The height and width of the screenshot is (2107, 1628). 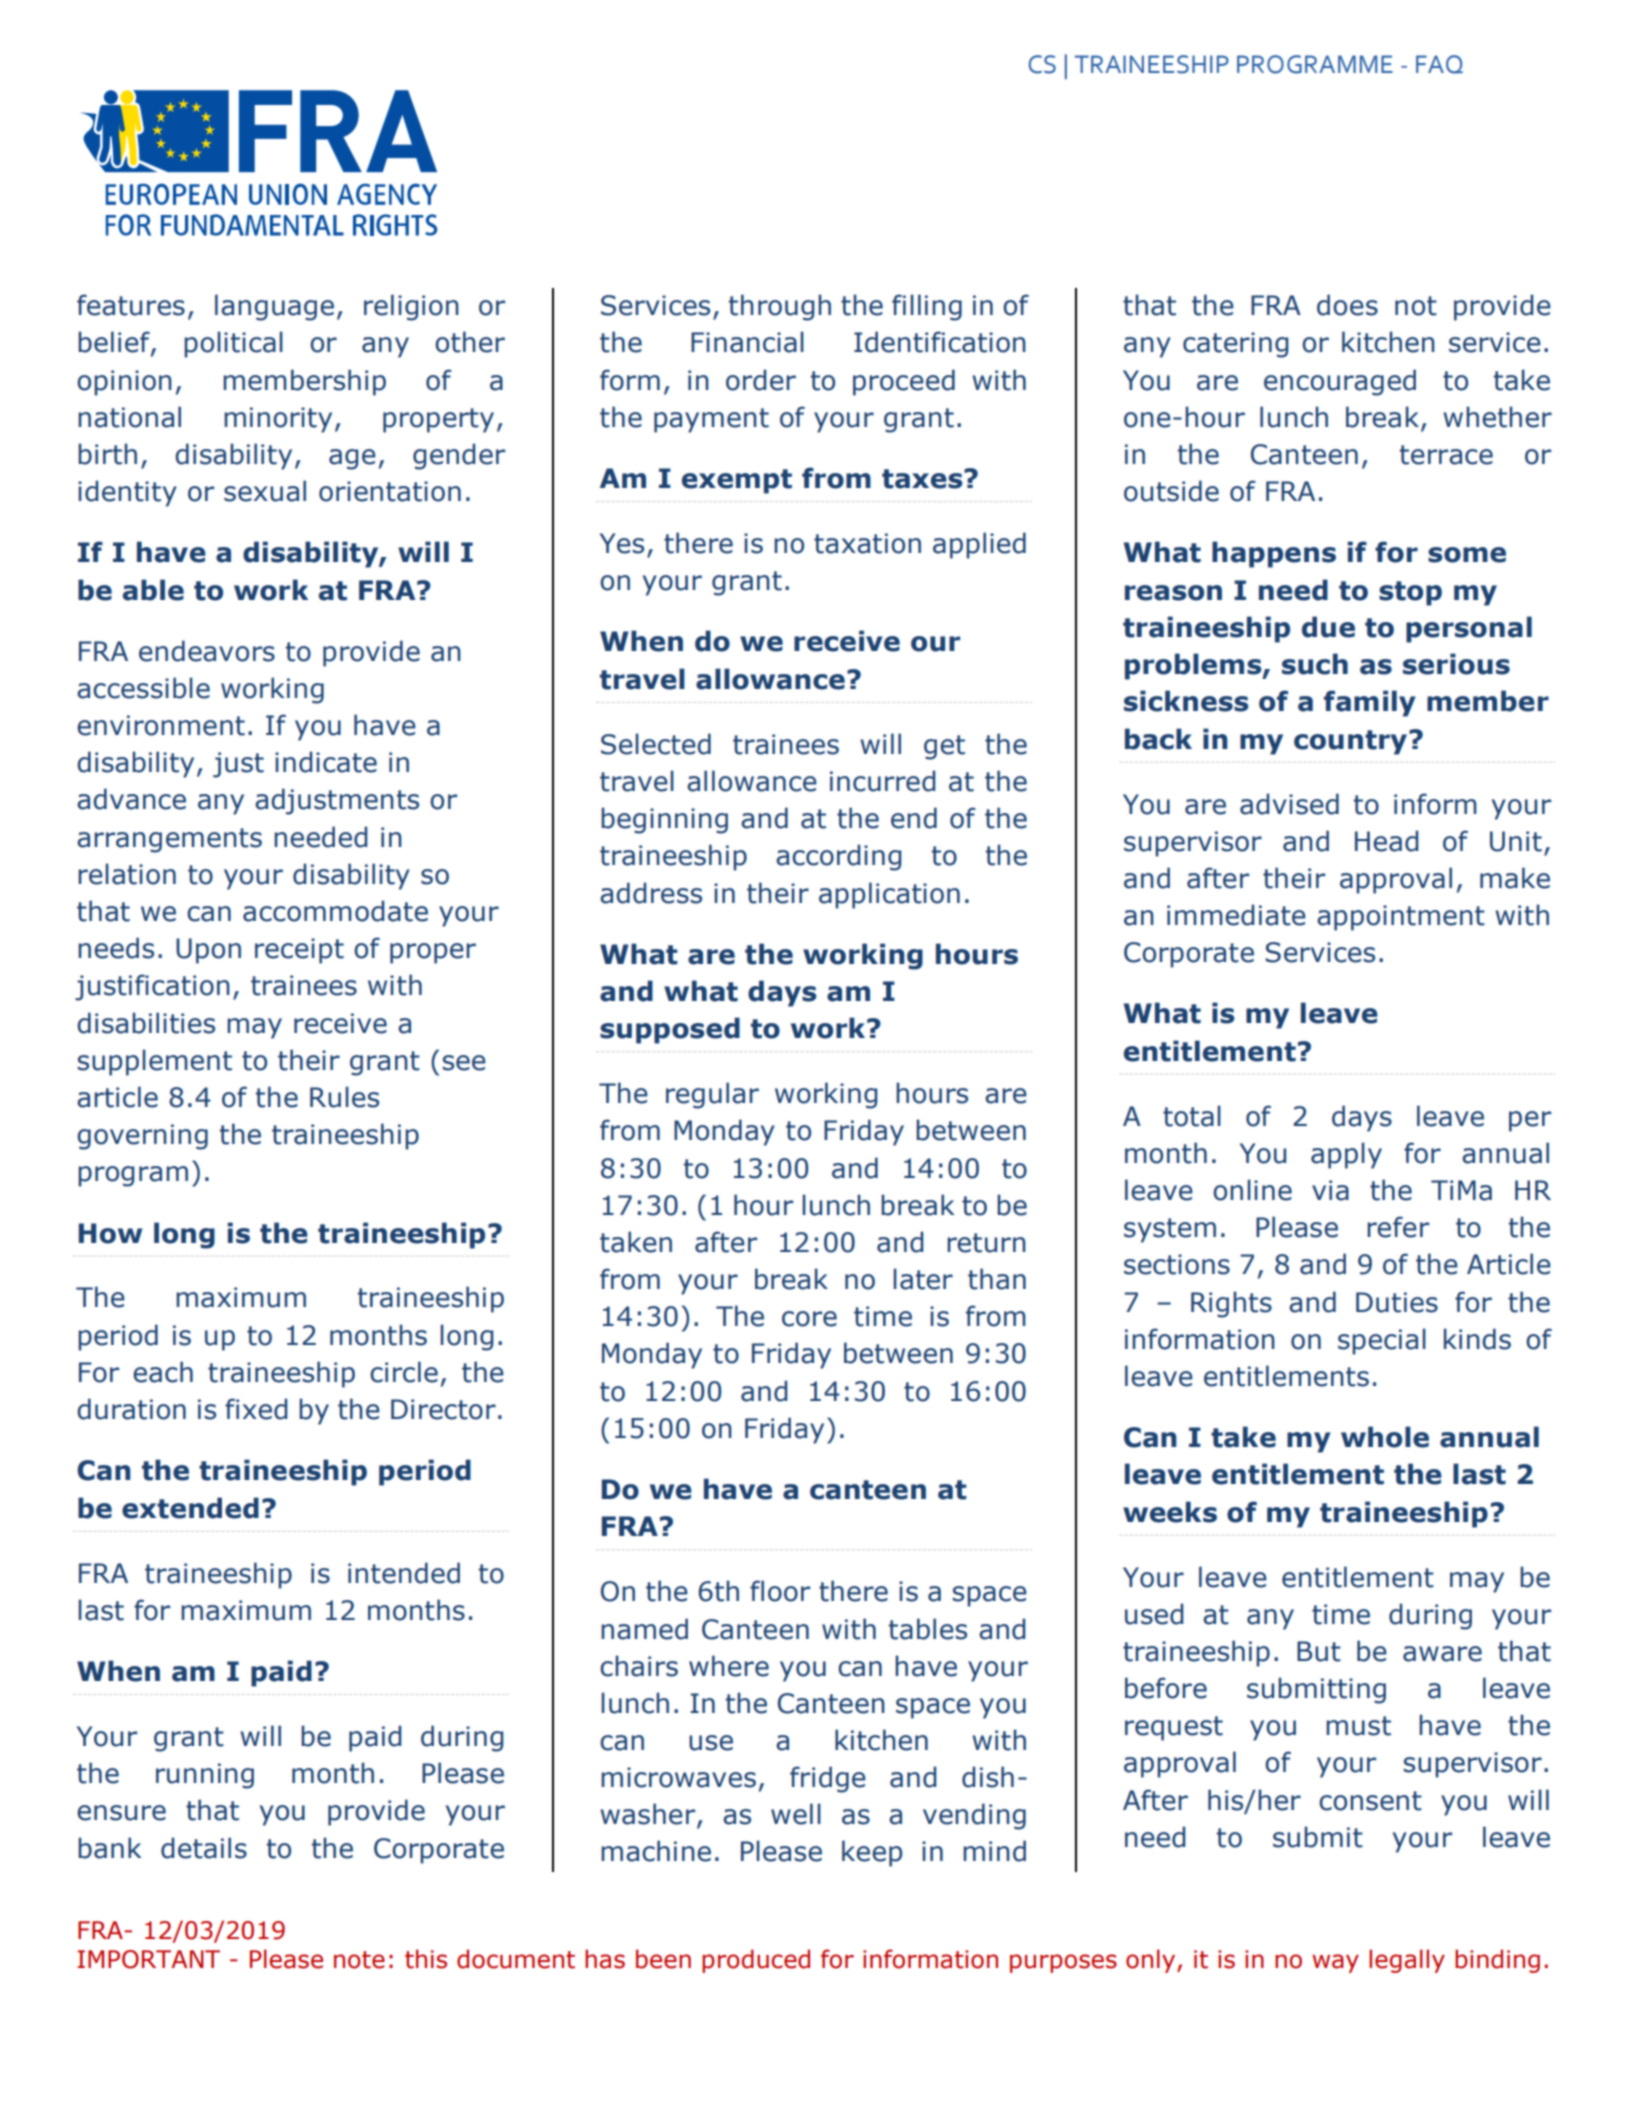 I want to click on FAQ, so click(x=1439, y=64).
